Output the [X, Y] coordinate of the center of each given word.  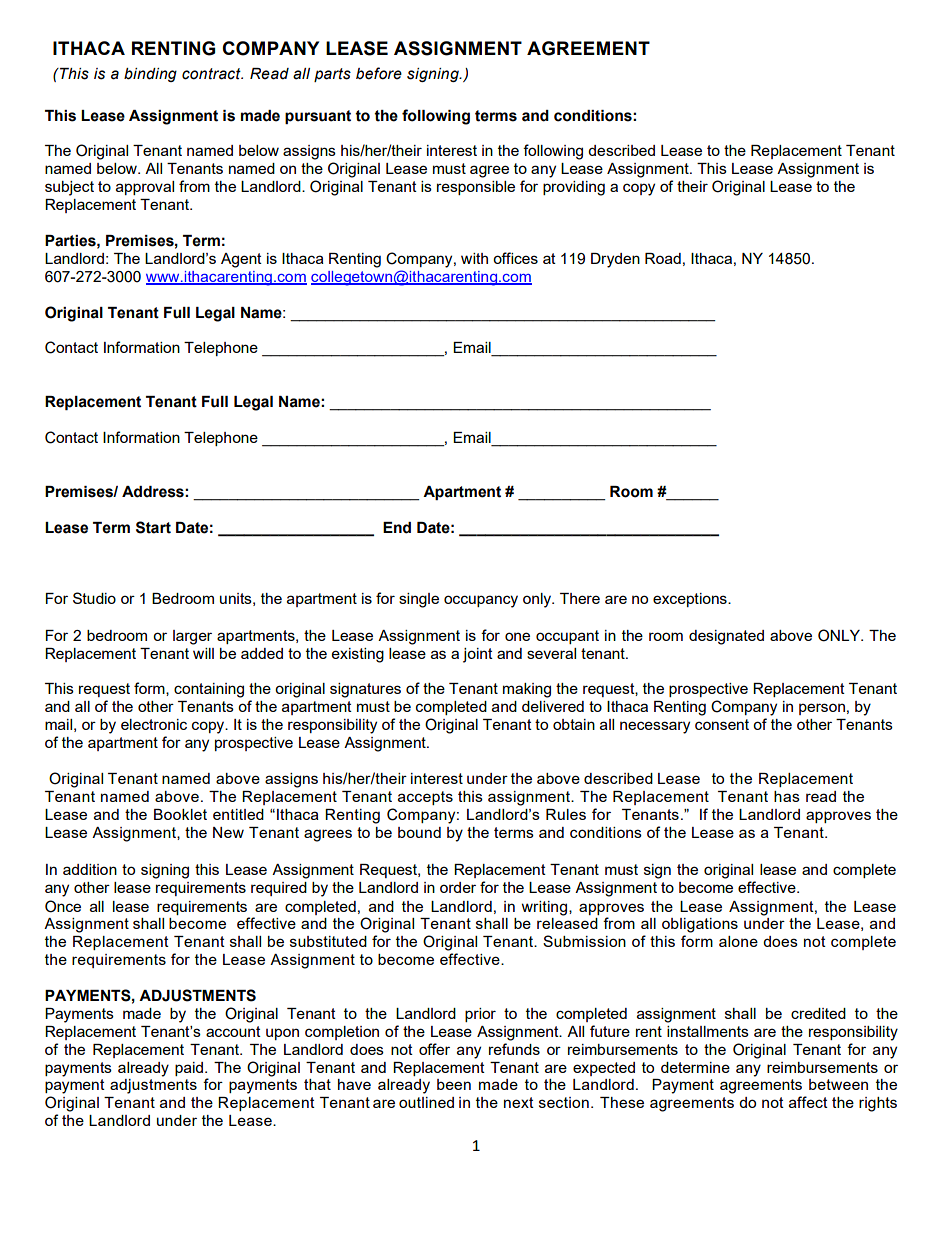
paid [190, 1069]
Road [663, 258]
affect [808, 1102]
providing [574, 188]
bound [419, 832]
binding [150, 75]
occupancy [481, 601]
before [379, 73]
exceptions [691, 600]
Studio [94, 598]
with [474, 258]
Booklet [180, 814]
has [787, 796]
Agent [241, 260]
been [454, 1084]
